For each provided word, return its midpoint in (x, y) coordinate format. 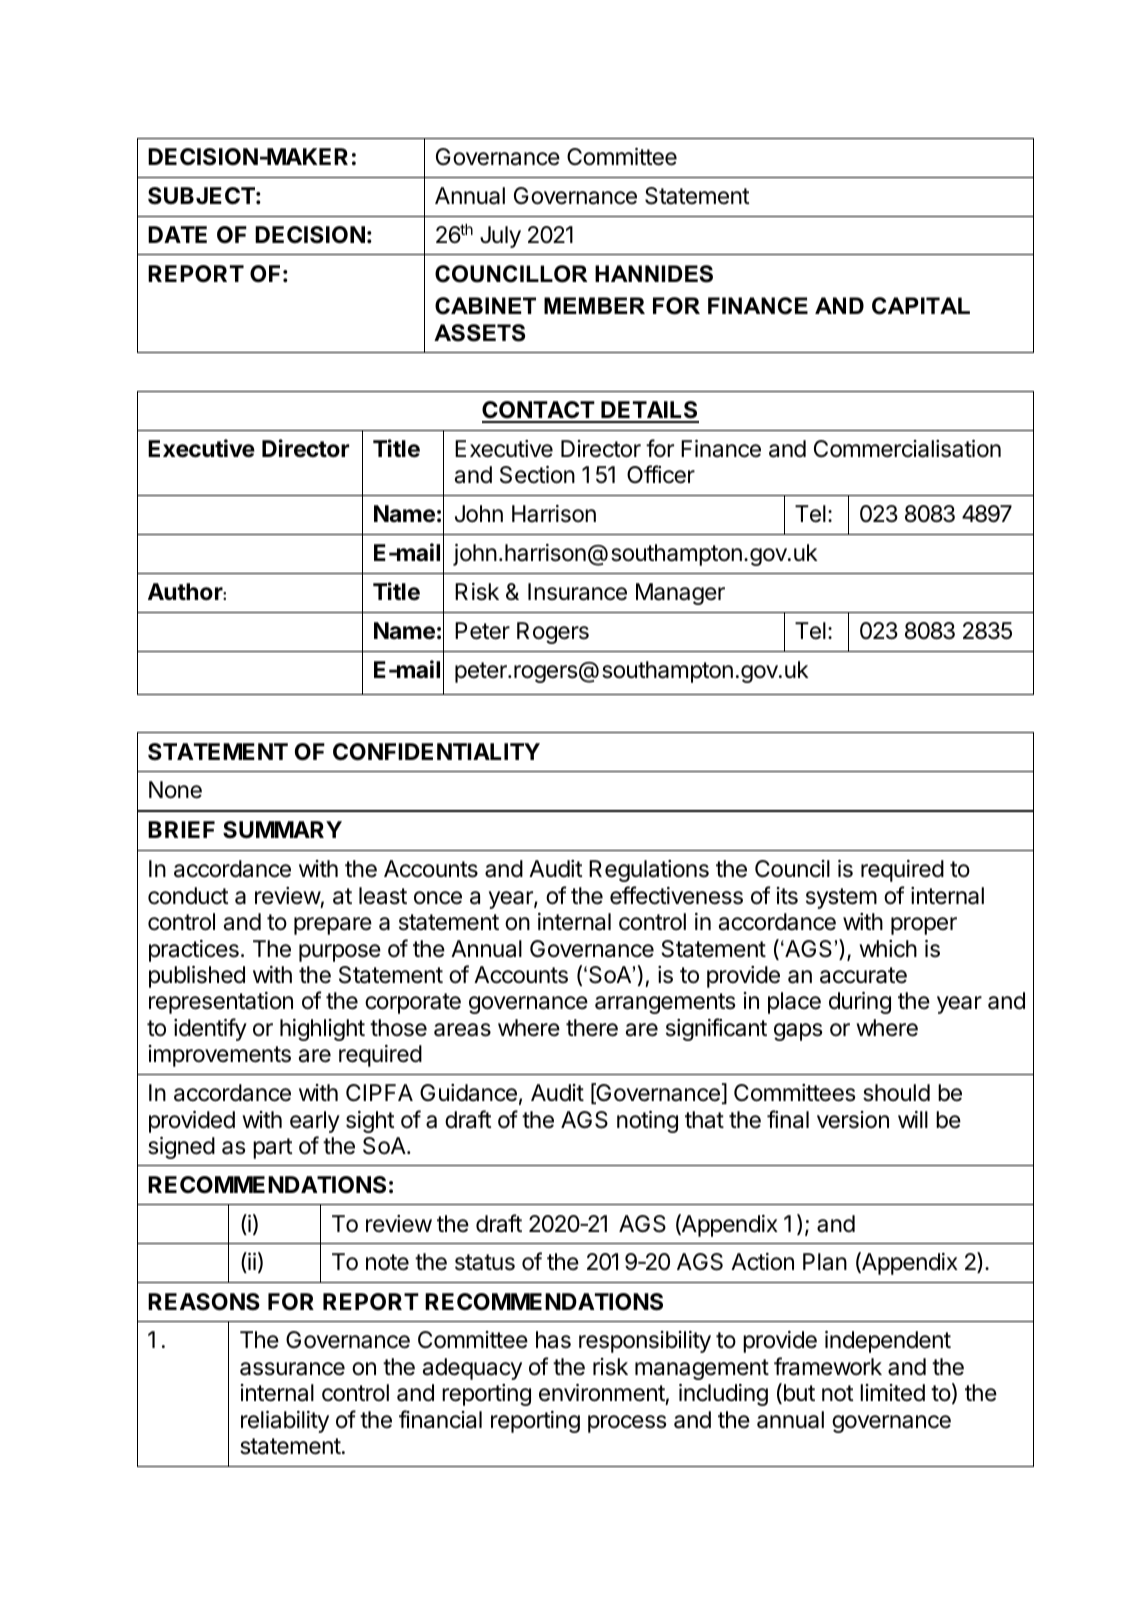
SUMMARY (282, 830)
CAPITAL (921, 306)
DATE (177, 234)
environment (602, 1394)
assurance (292, 1369)
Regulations (649, 871)
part (273, 1148)
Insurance (577, 592)
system (841, 898)
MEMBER (594, 305)
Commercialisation (907, 449)
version (853, 1120)
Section (537, 475)
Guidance (468, 1093)
